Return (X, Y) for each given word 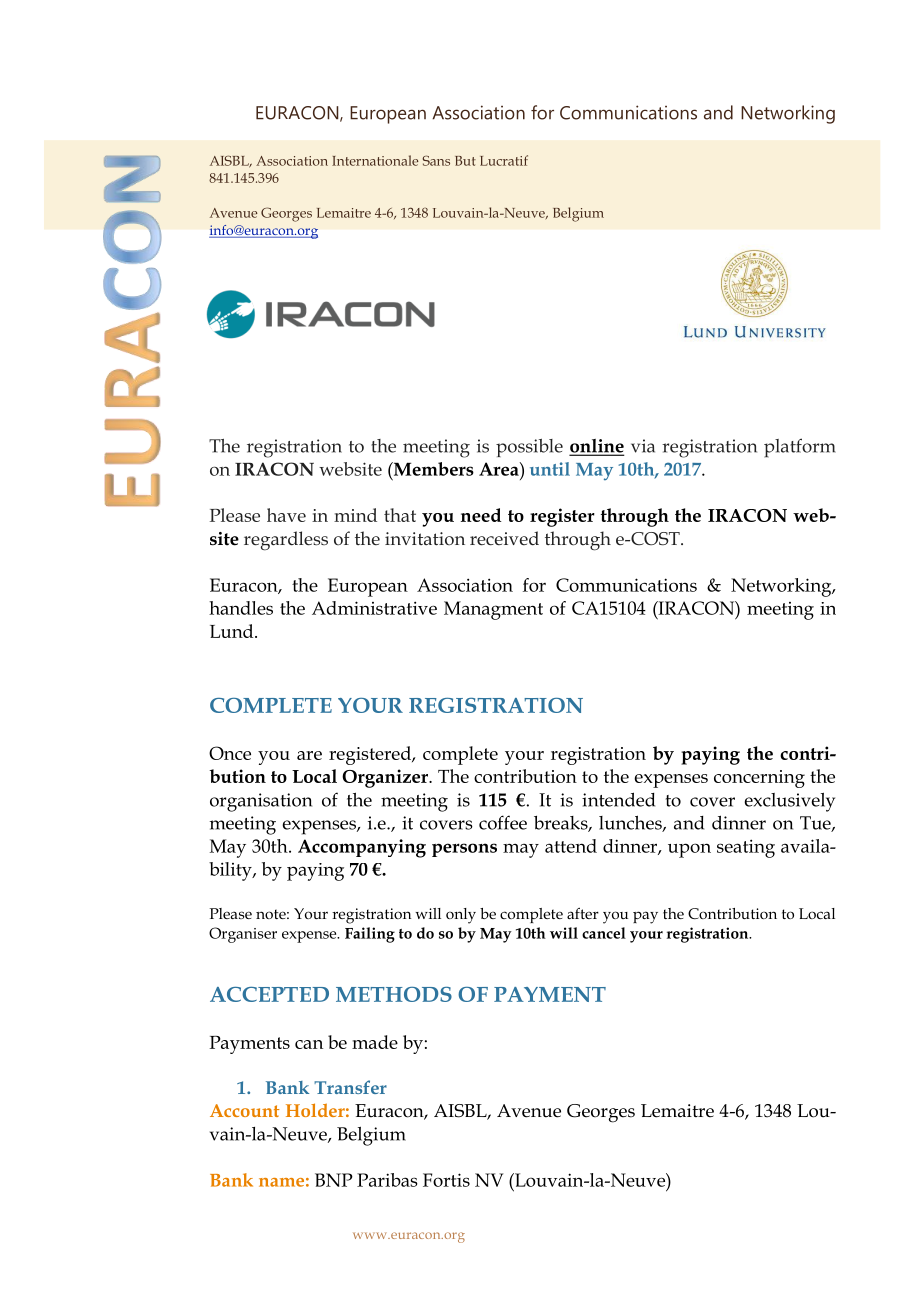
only (461, 916)
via (643, 446)
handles (241, 608)
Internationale (375, 160)
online (597, 447)
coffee (503, 822)
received (504, 538)
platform (800, 448)
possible (529, 448)
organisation (261, 802)
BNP (334, 1180)
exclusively (789, 802)
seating (746, 848)
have (286, 515)
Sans (436, 160)
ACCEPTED (269, 994)
